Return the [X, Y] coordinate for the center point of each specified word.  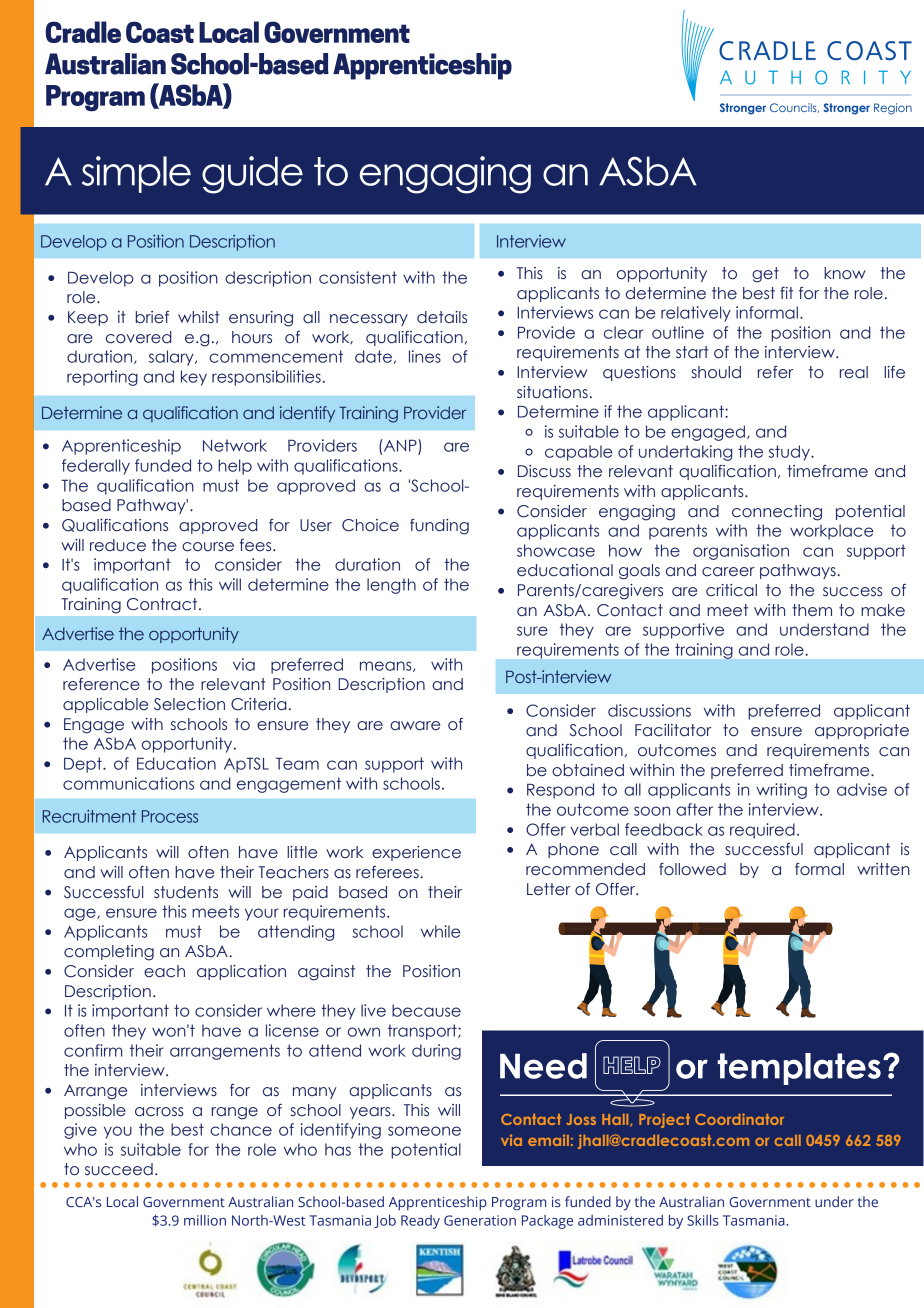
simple [136, 174]
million [205, 1220]
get [765, 275]
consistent [358, 277]
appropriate [862, 731]
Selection [189, 704]
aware [415, 726]
